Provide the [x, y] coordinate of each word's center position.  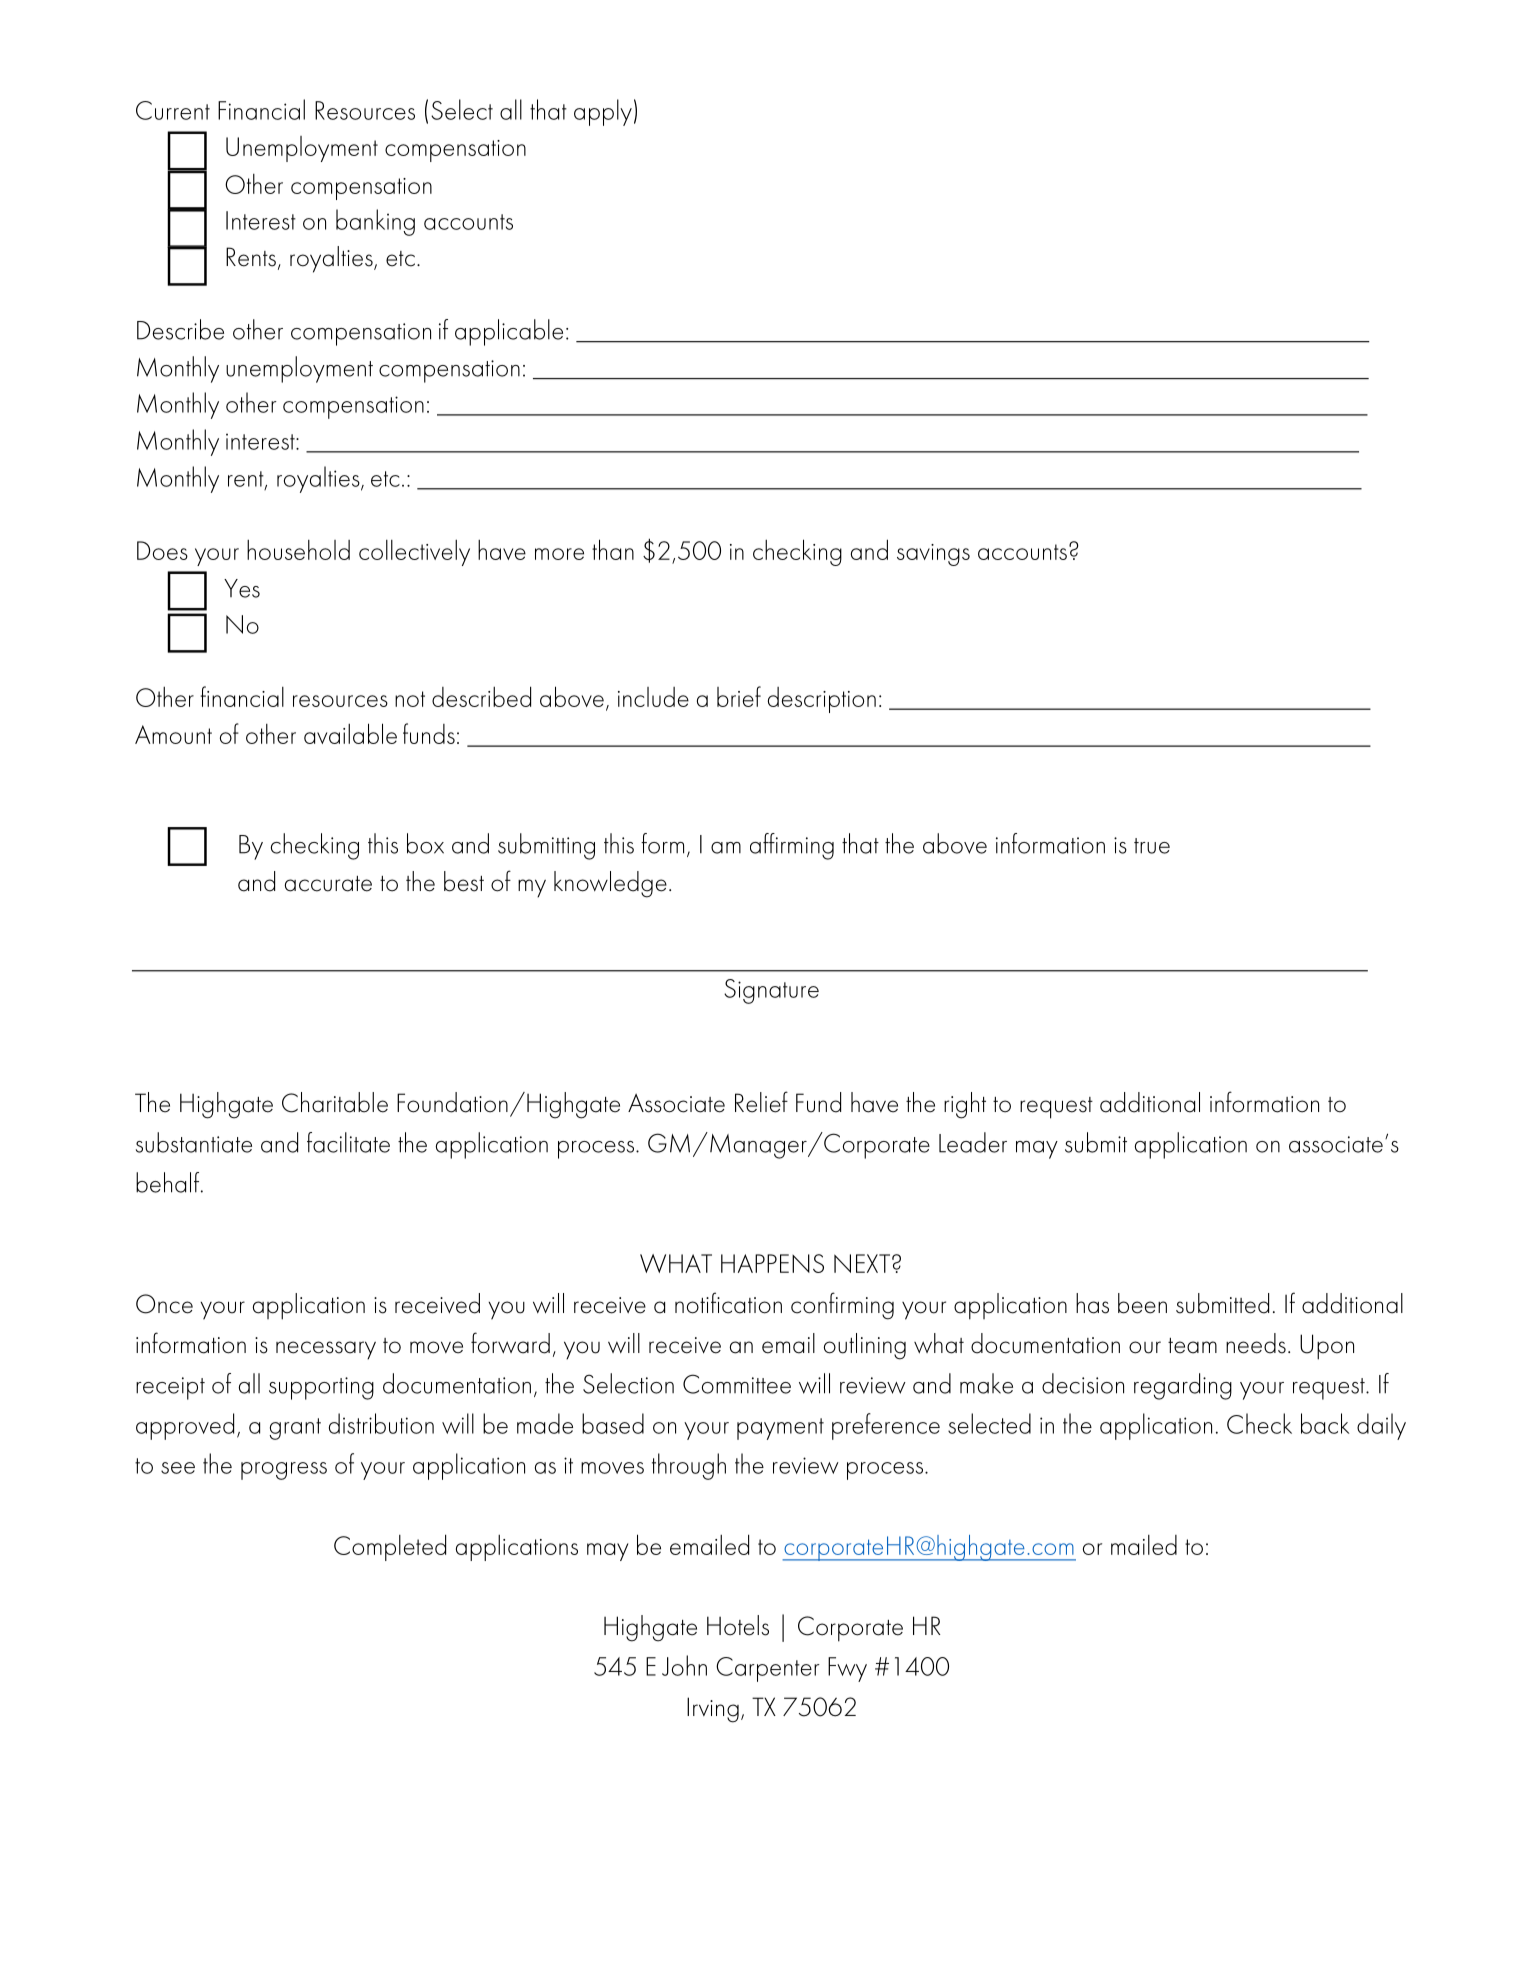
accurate [328, 884]
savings [933, 555]
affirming [792, 846]
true [1152, 846]
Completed [390, 1547]
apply [603, 112]
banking [375, 222]
